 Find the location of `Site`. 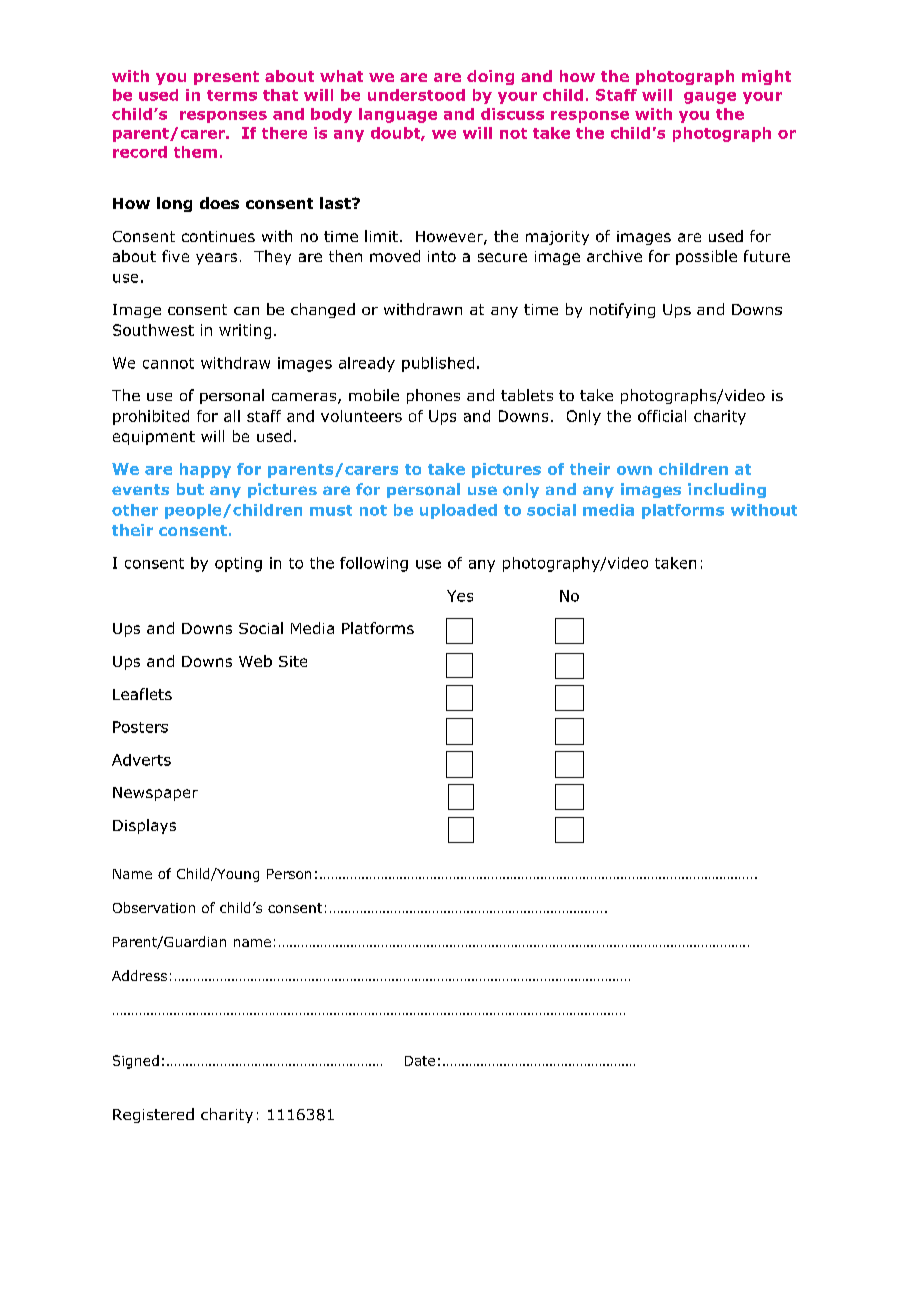

Site is located at coordinates (293, 661).
